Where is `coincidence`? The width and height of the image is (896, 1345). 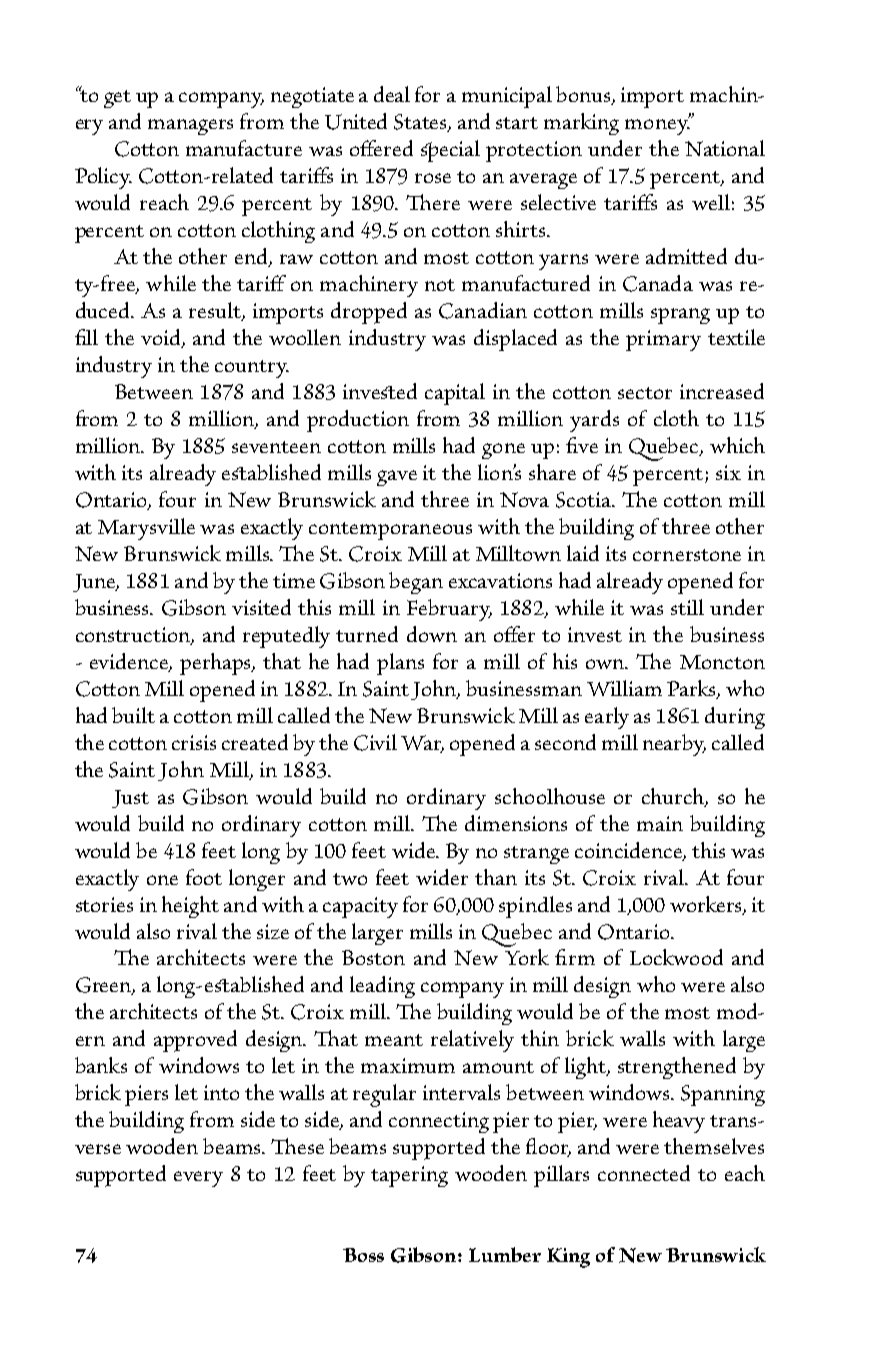 coincidence is located at coordinates (629, 851).
